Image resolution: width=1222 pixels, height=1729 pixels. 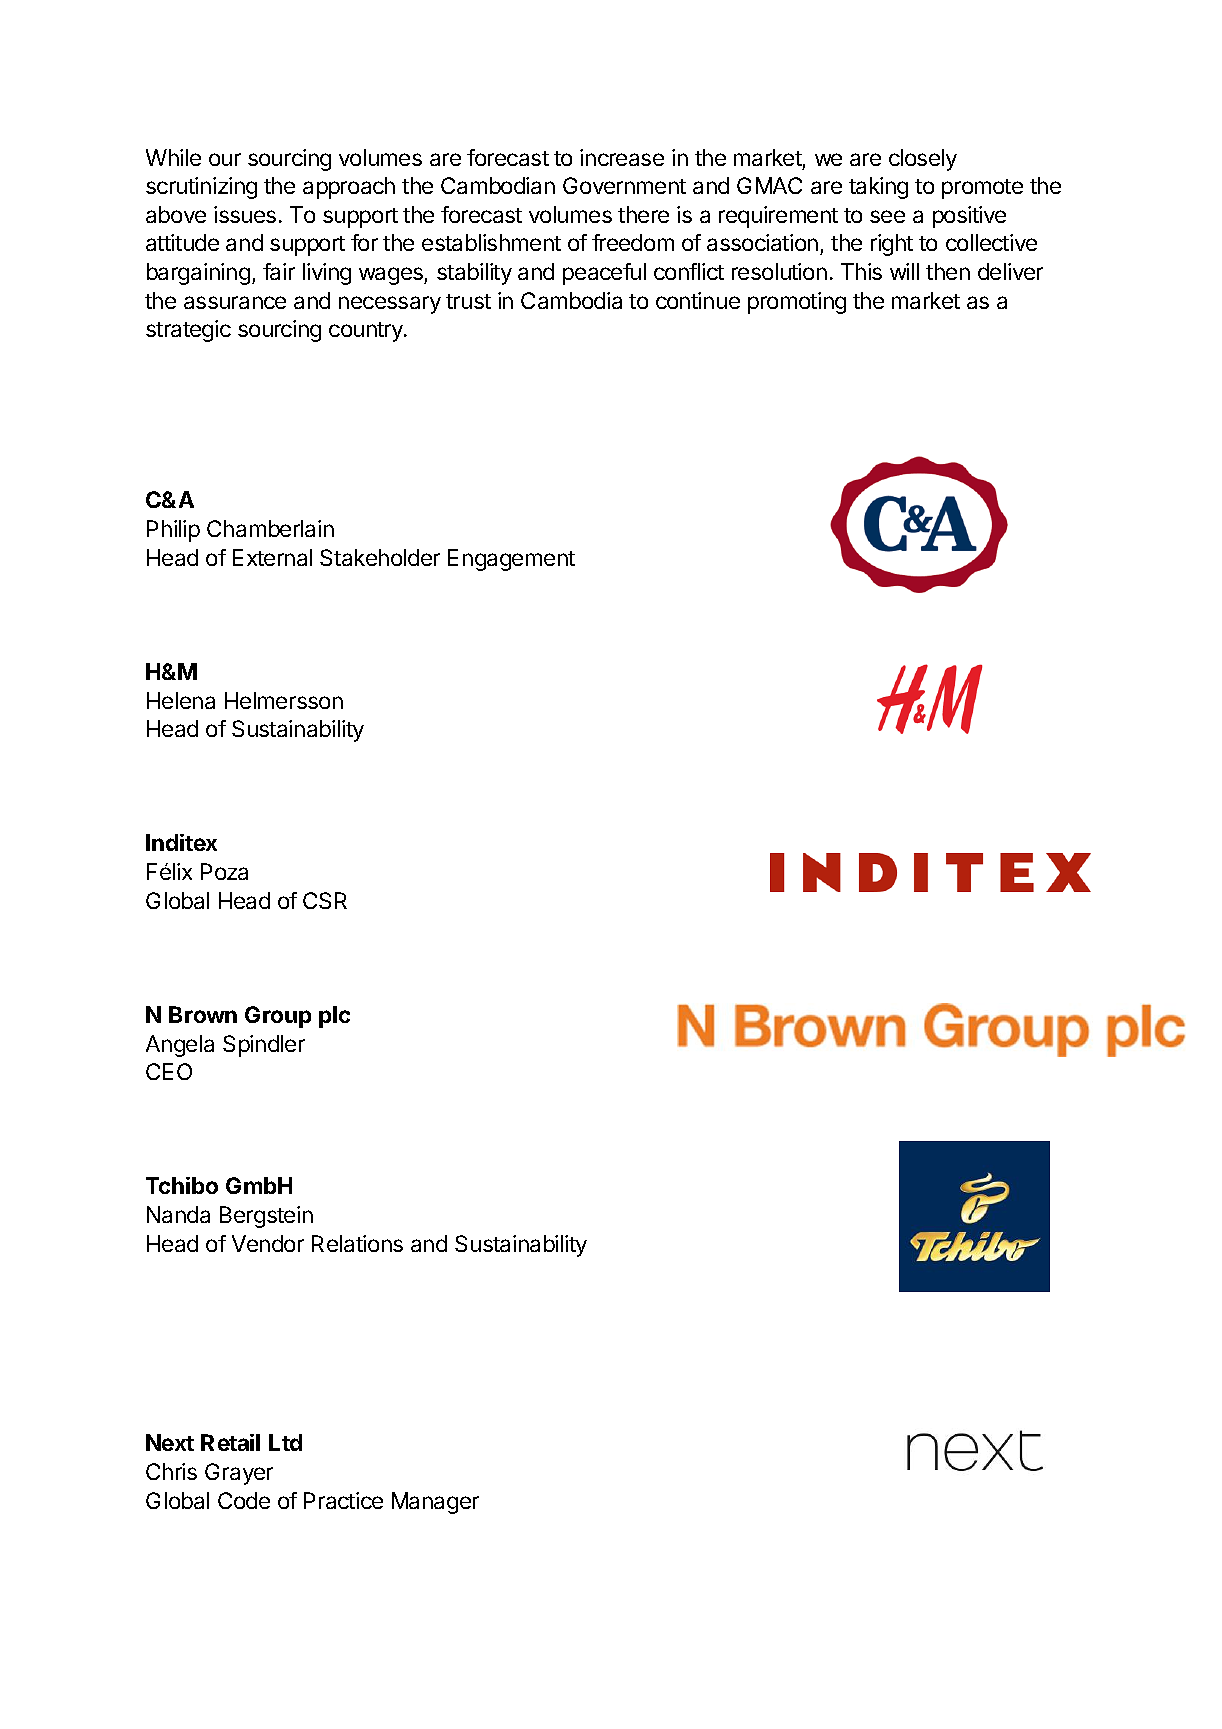 What do you see at coordinates (343, 1500) in the image?
I see `Practice` at bounding box center [343, 1500].
